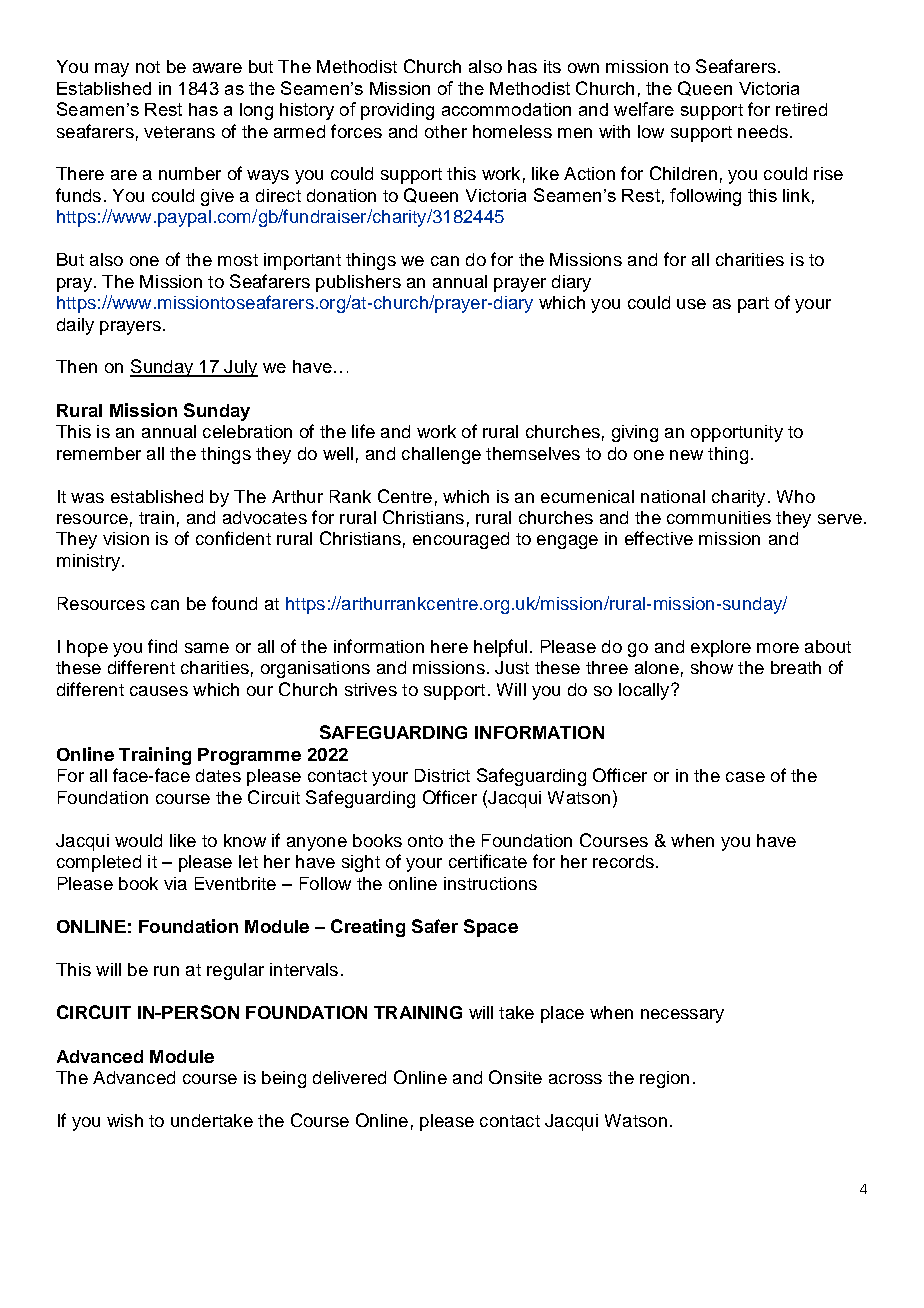 Image resolution: width=924 pixels, height=1308 pixels. Describe the element at coordinates (148, 67) in the screenshot. I see `not` at that location.
